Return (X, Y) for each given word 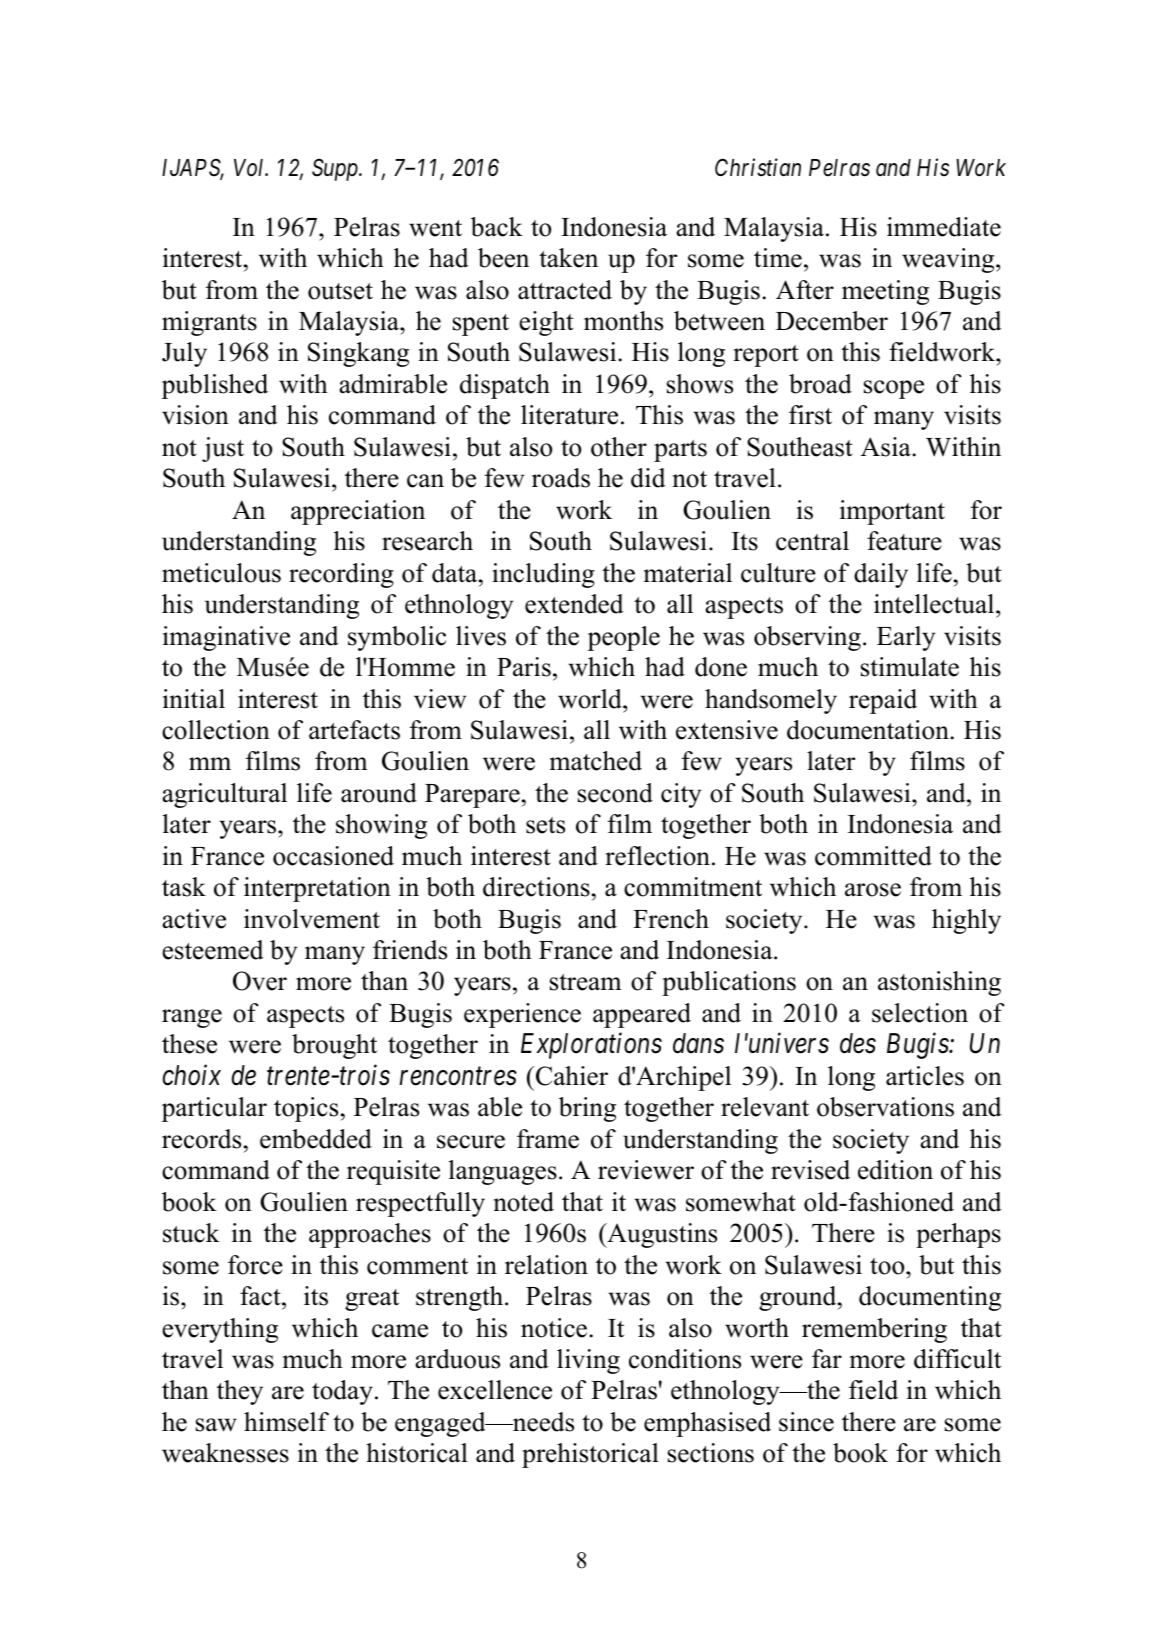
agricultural (224, 795)
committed (873, 856)
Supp (336, 169)
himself (286, 1422)
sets (545, 825)
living (588, 1361)
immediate (944, 227)
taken (568, 258)
